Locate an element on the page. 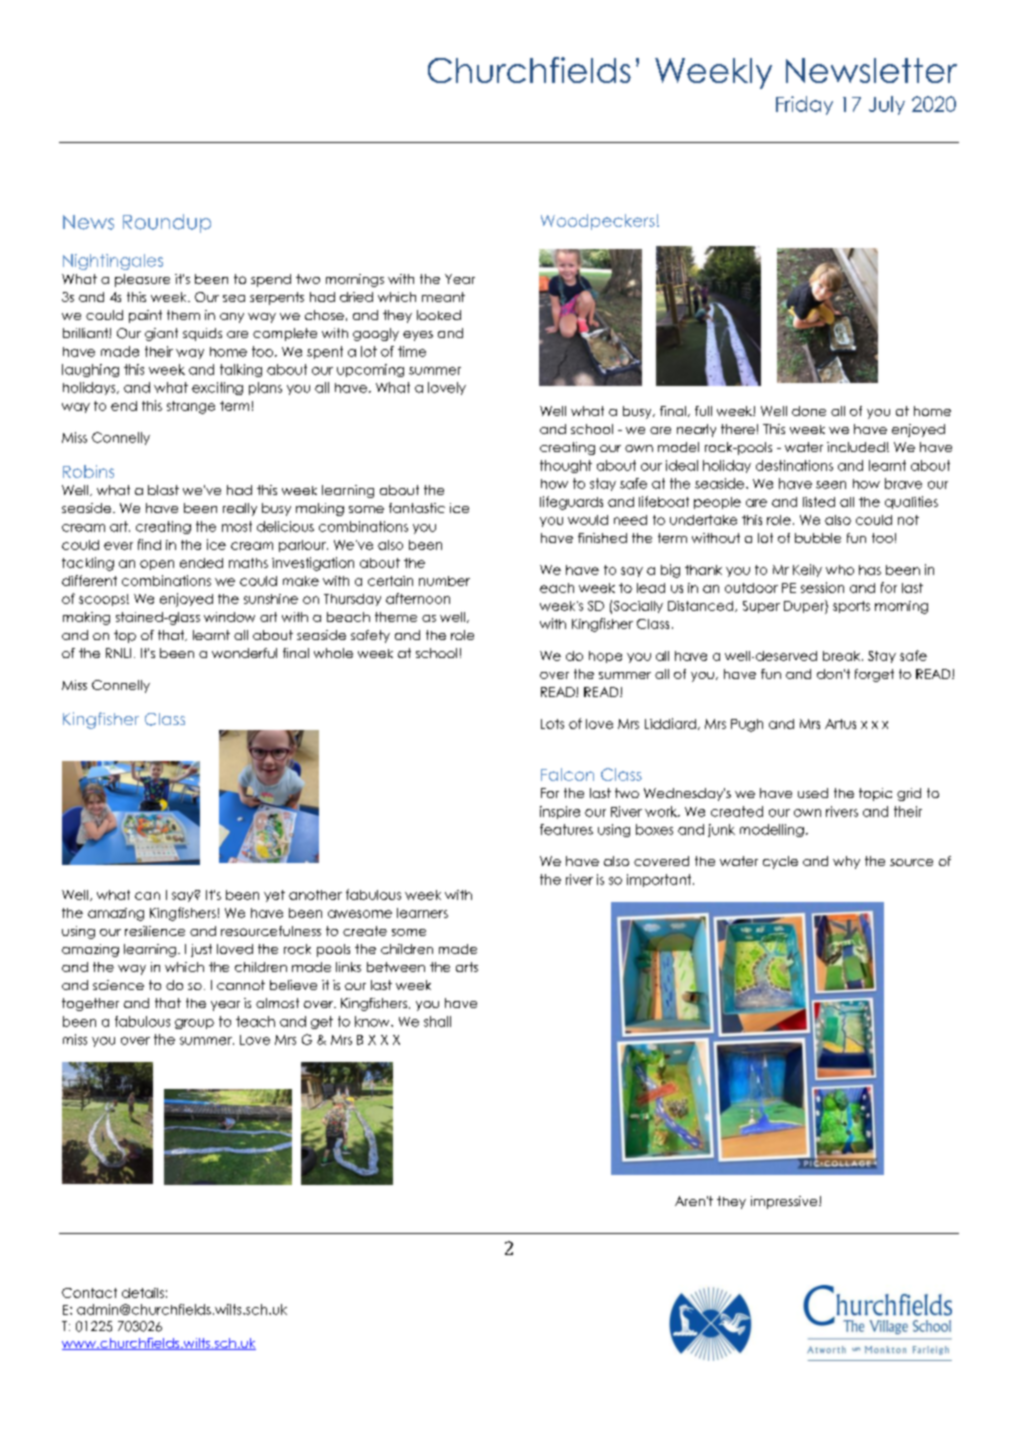 The width and height of the page is (1018, 1440). details is located at coordinates (143, 1293).
